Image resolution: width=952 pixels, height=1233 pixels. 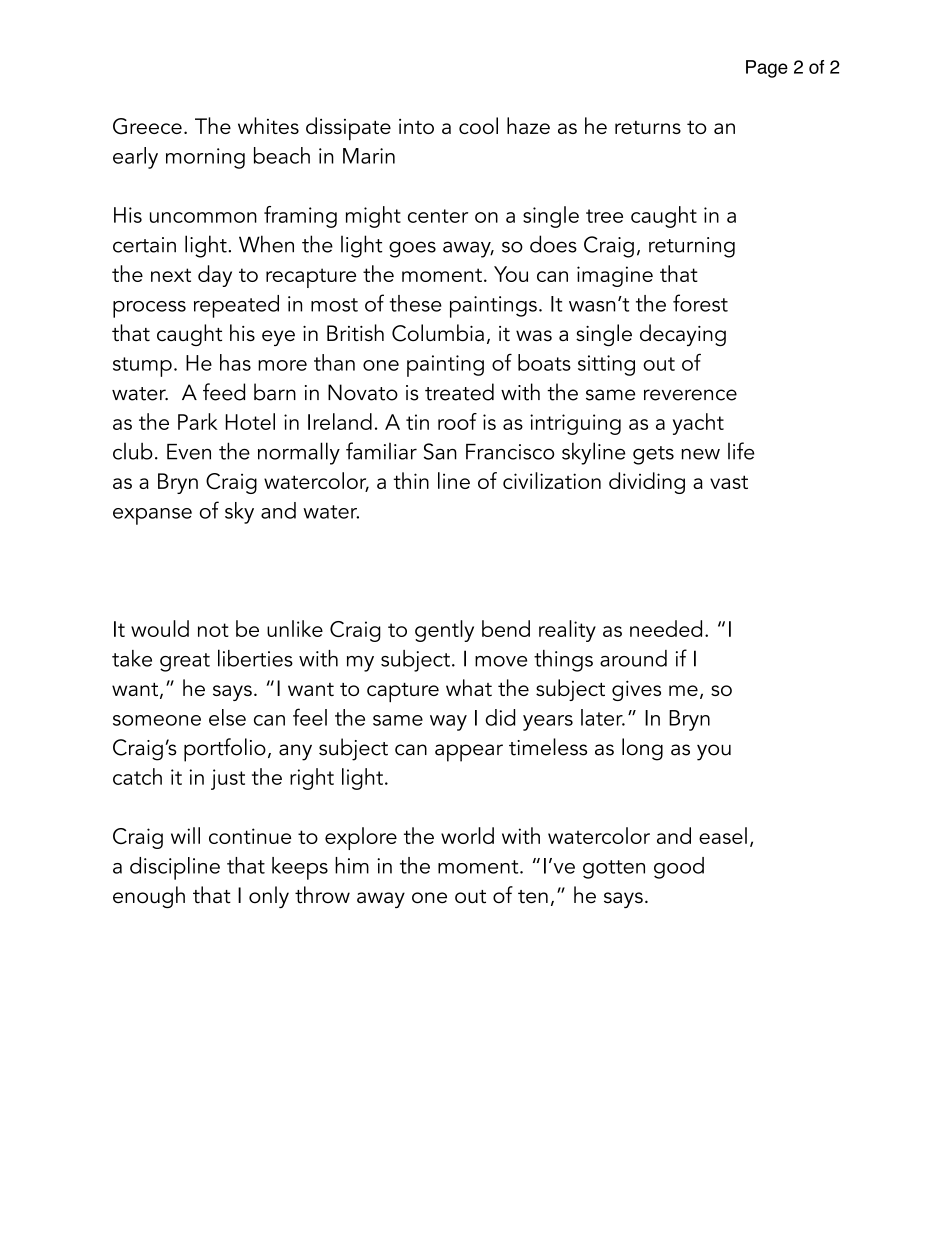 I want to click on world, so click(x=467, y=835).
